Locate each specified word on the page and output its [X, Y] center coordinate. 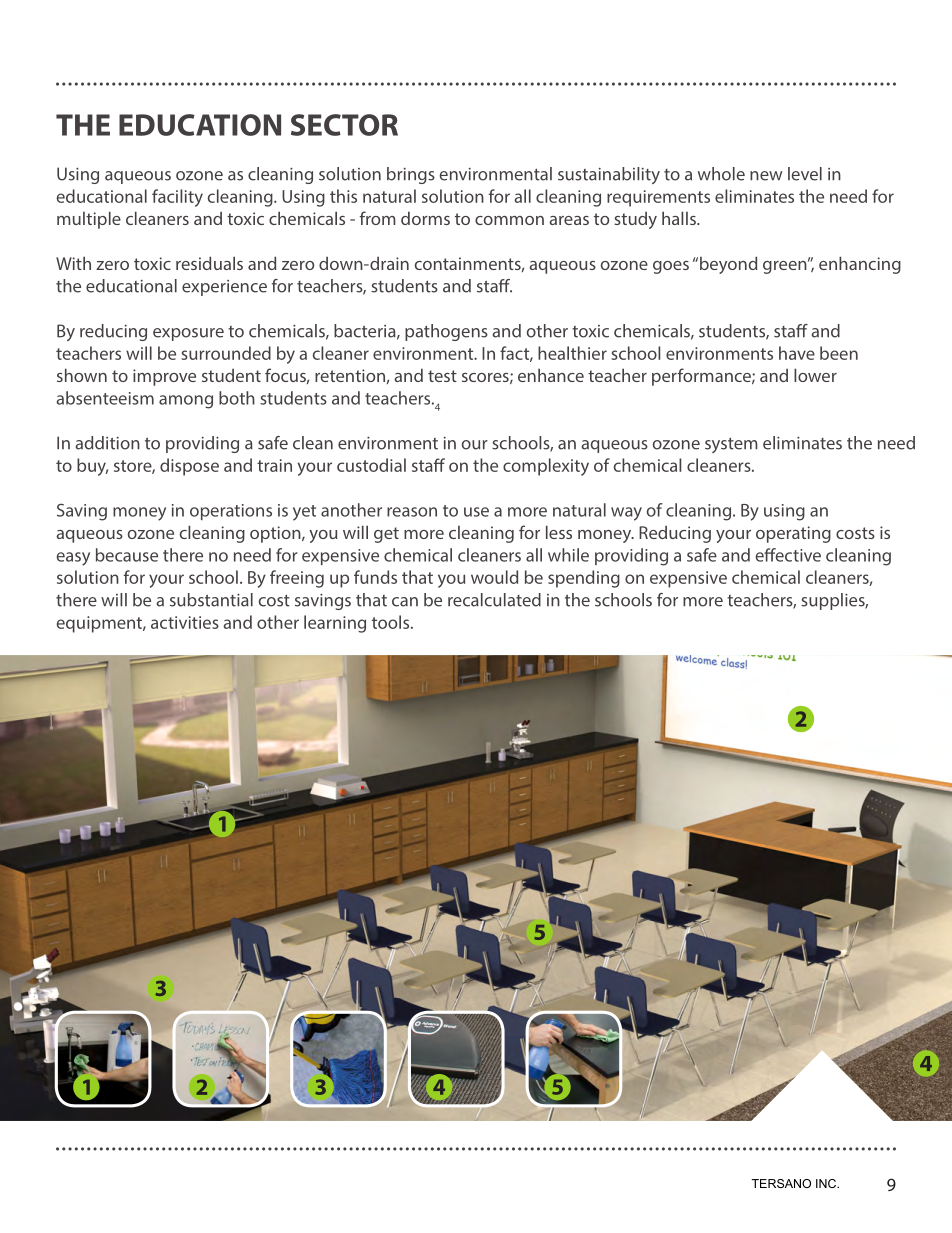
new [766, 176]
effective [788, 555]
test [442, 376]
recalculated [494, 600]
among [186, 402]
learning [335, 624]
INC [827, 1183]
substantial [211, 600]
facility [177, 198]
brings [411, 175]
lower [815, 375]
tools [392, 622]
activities [185, 622]
